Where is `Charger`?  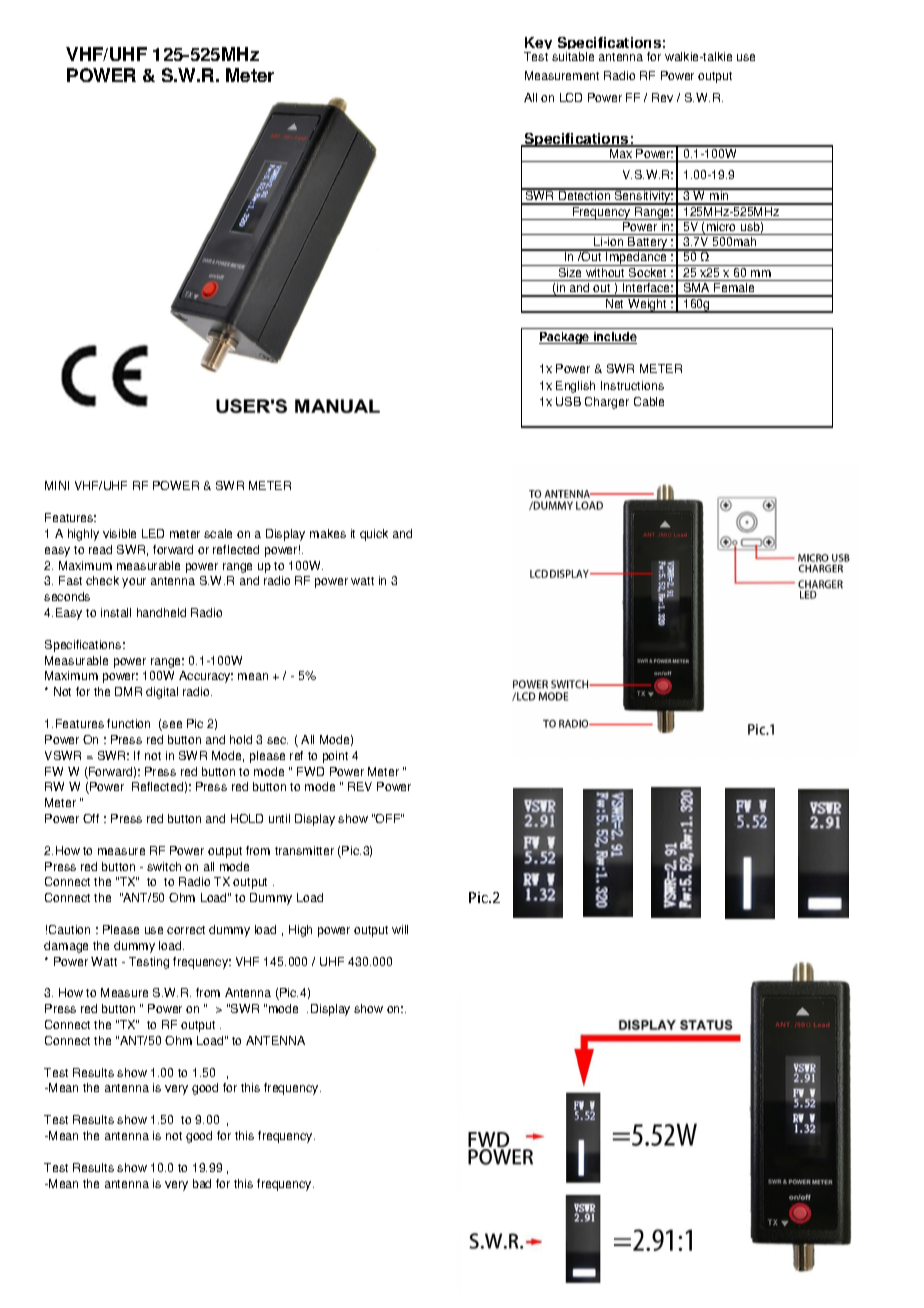
Charger is located at coordinates (607, 403).
